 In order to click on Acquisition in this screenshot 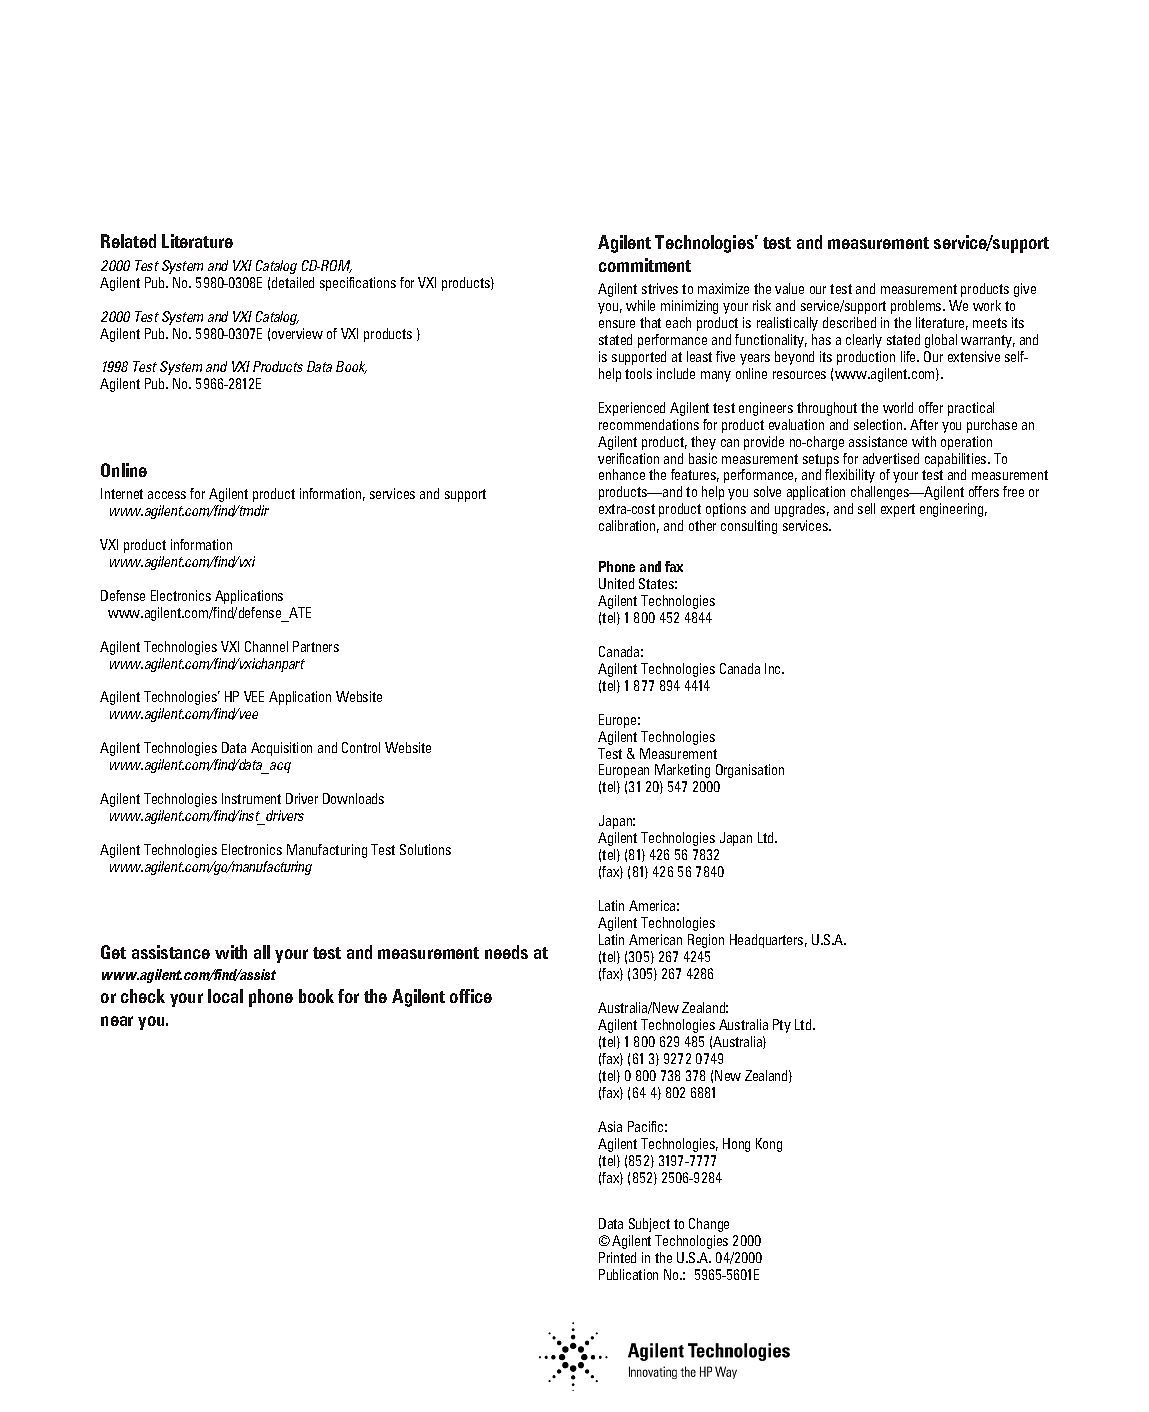, I will do `click(281, 749)`.
